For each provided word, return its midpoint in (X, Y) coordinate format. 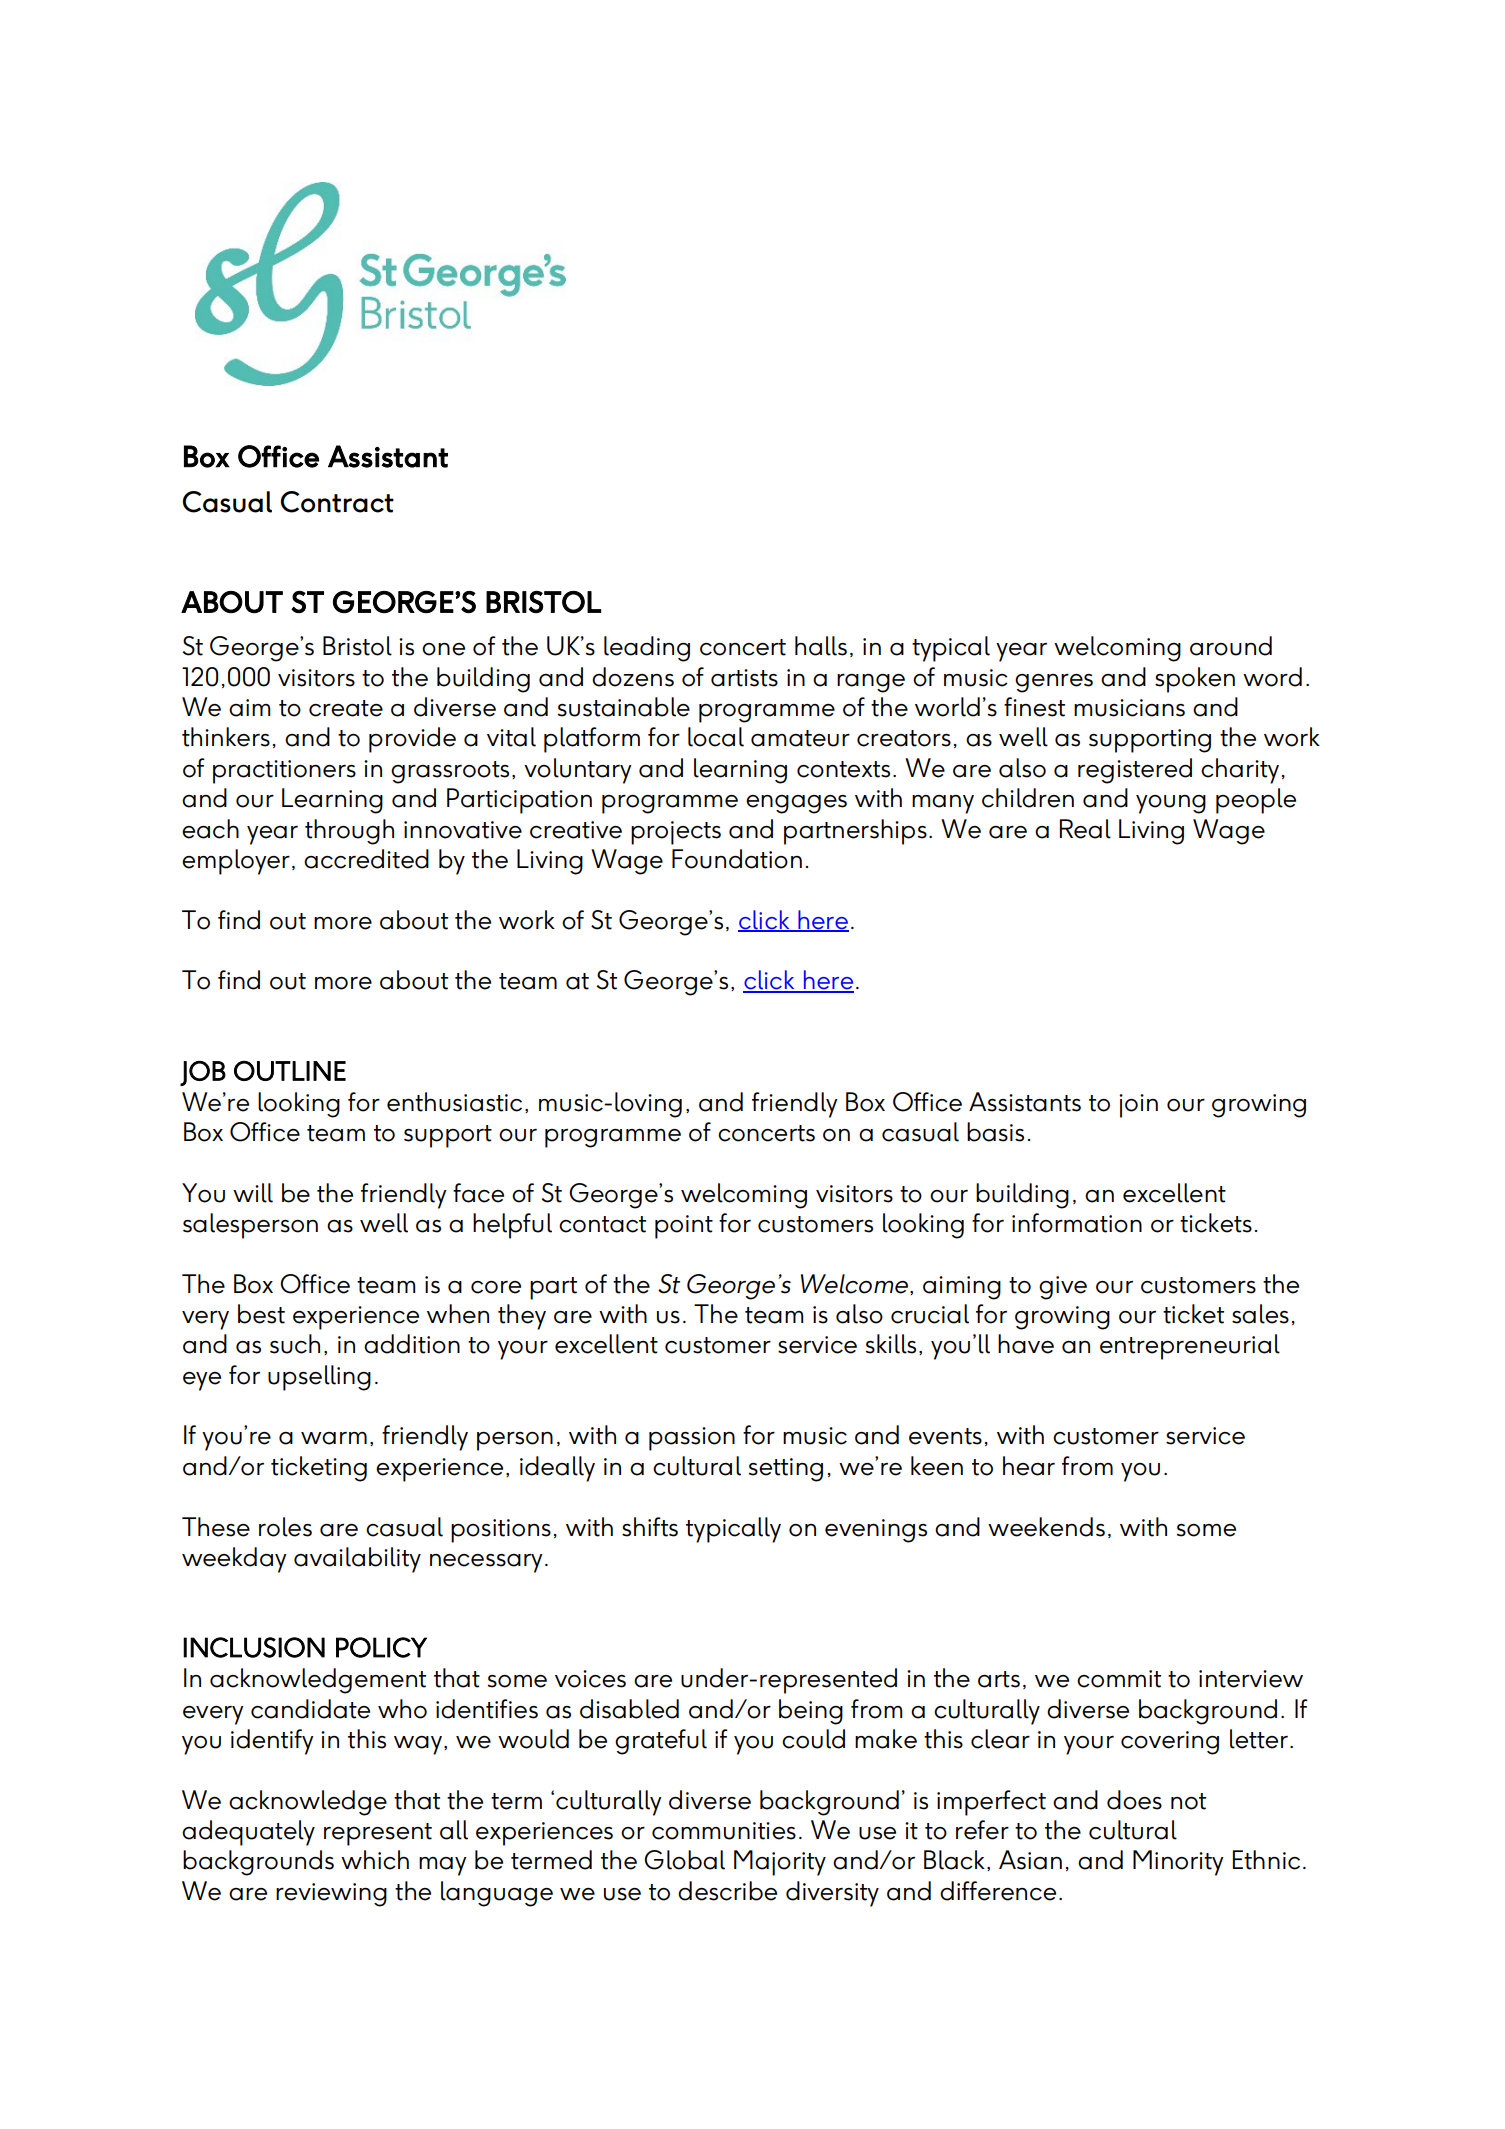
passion (692, 1439)
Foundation (737, 859)
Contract (337, 502)
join (1138, 1106)
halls (821, 646)
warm (334, 1438)
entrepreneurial (1190, 1347)
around (1231, 646)
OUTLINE (290, 1071)
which (375, 1860)
